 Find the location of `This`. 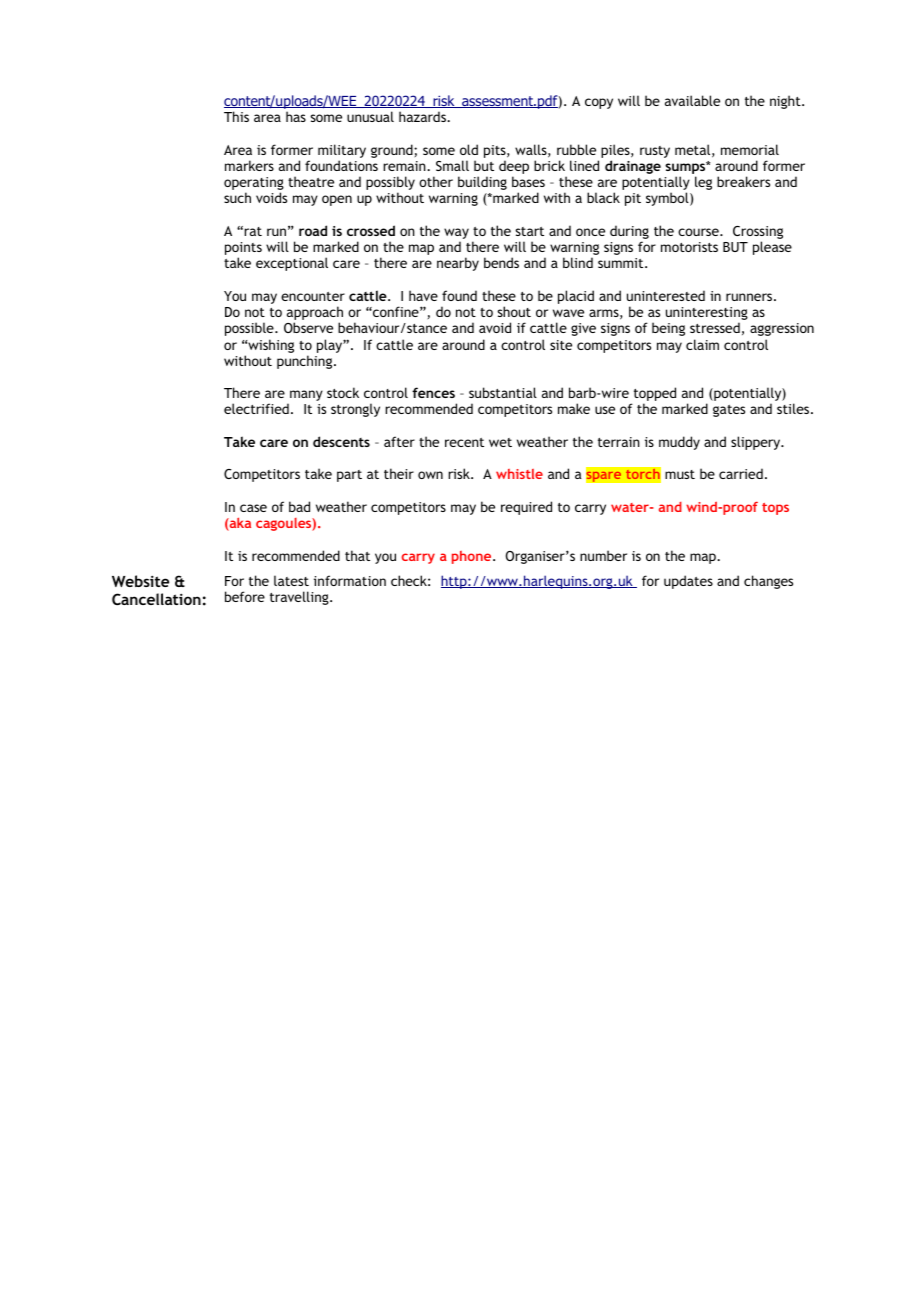

This is located at coordinates (236, 116).
